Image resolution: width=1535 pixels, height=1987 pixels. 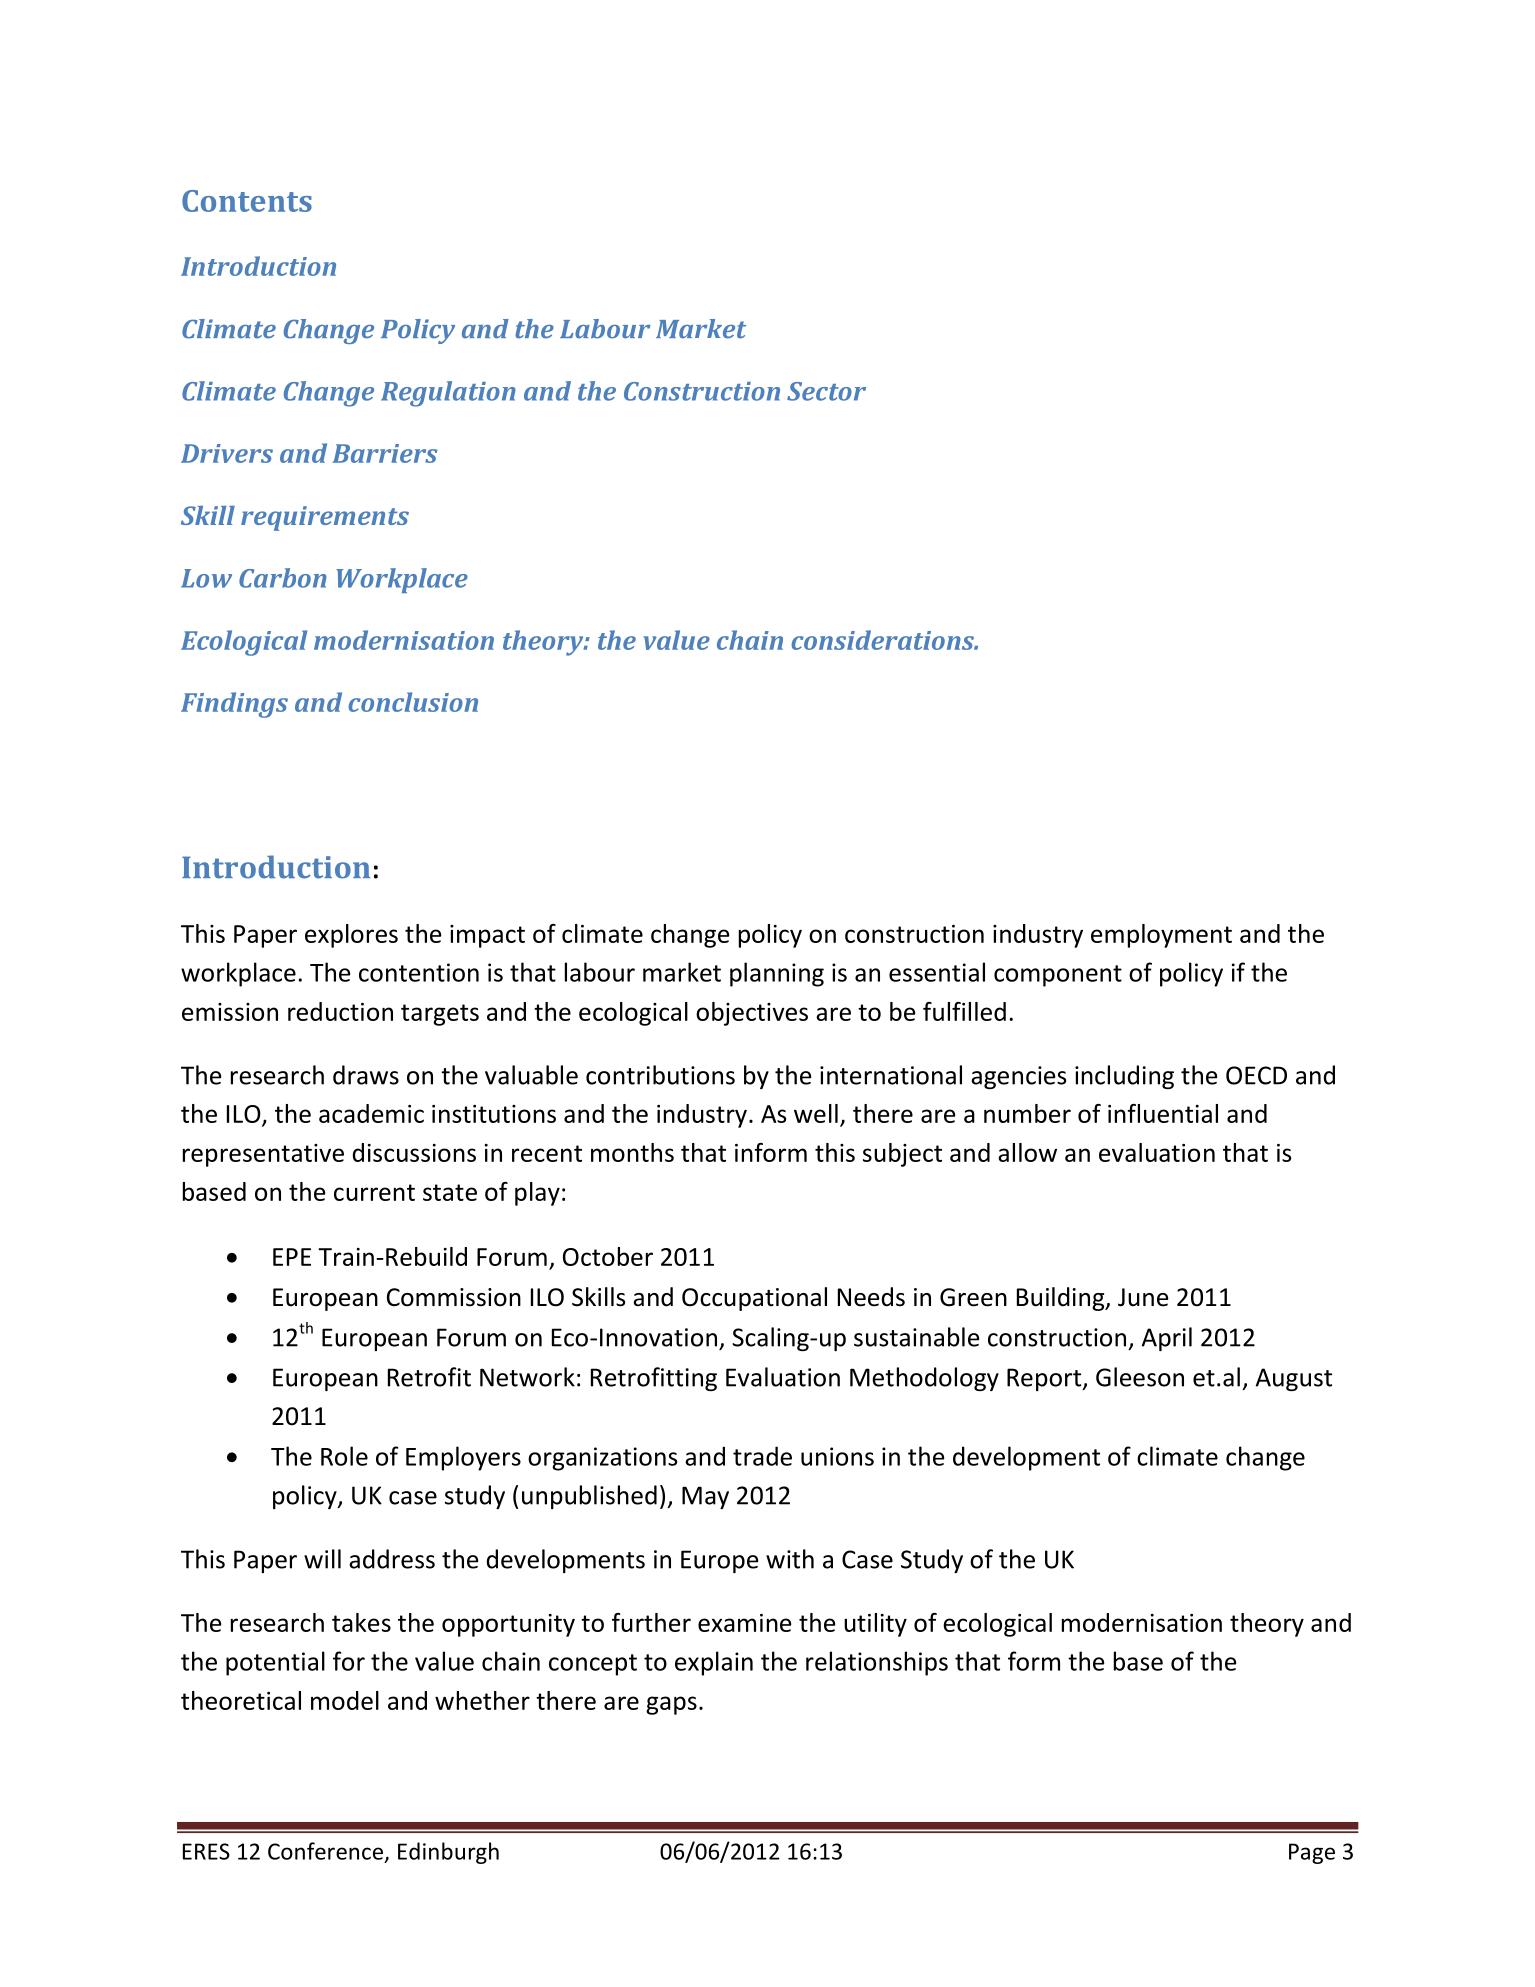 What do you see at coordinates (283, 578) in the screenshot?
I see `Carbon` at bounding box center [283, 578].
